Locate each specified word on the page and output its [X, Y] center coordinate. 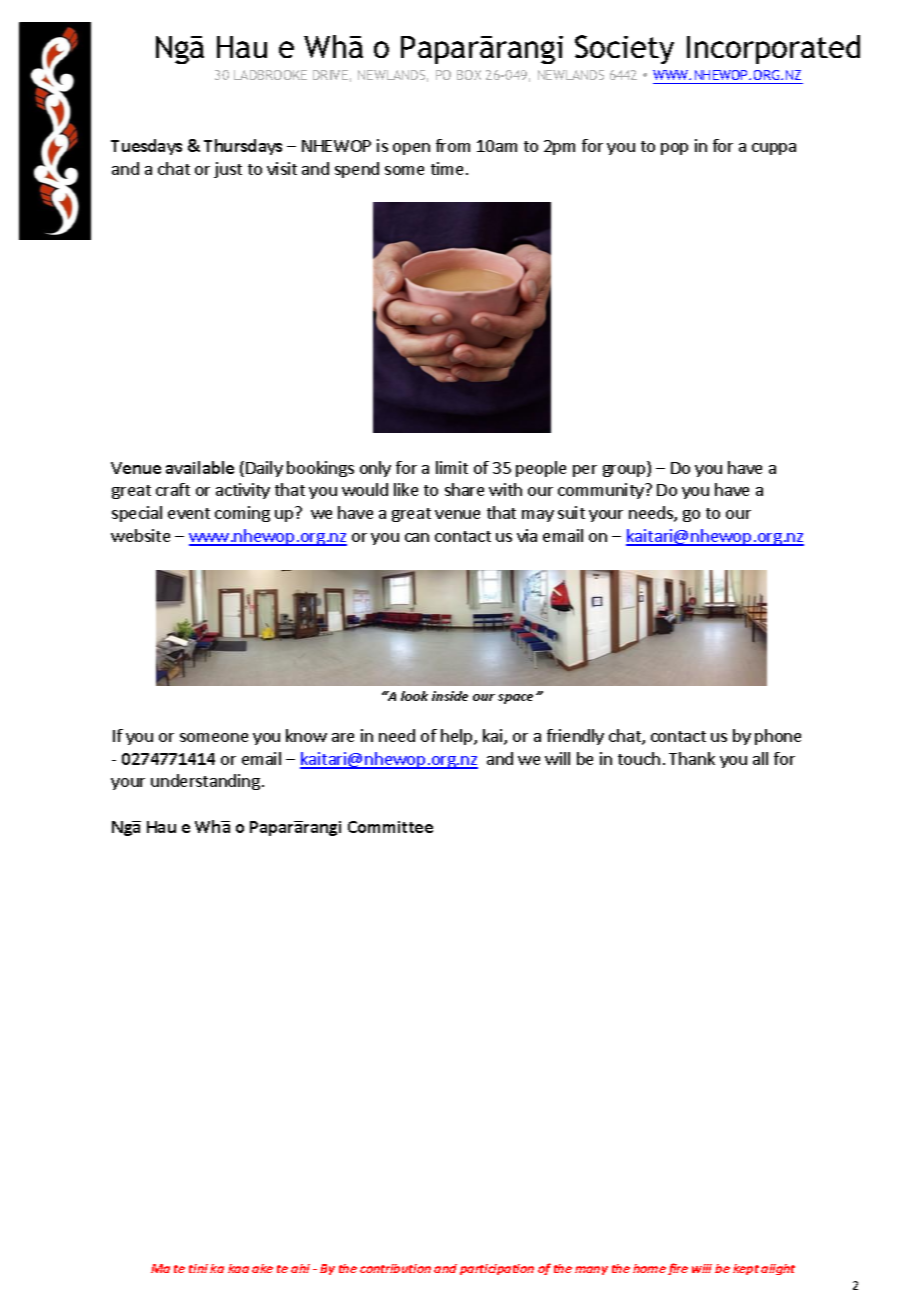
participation [497, 1269]
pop [674, 149]
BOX [469, 75]
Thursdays [243, 147]
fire [678, 1269]
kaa [238, 1268]
